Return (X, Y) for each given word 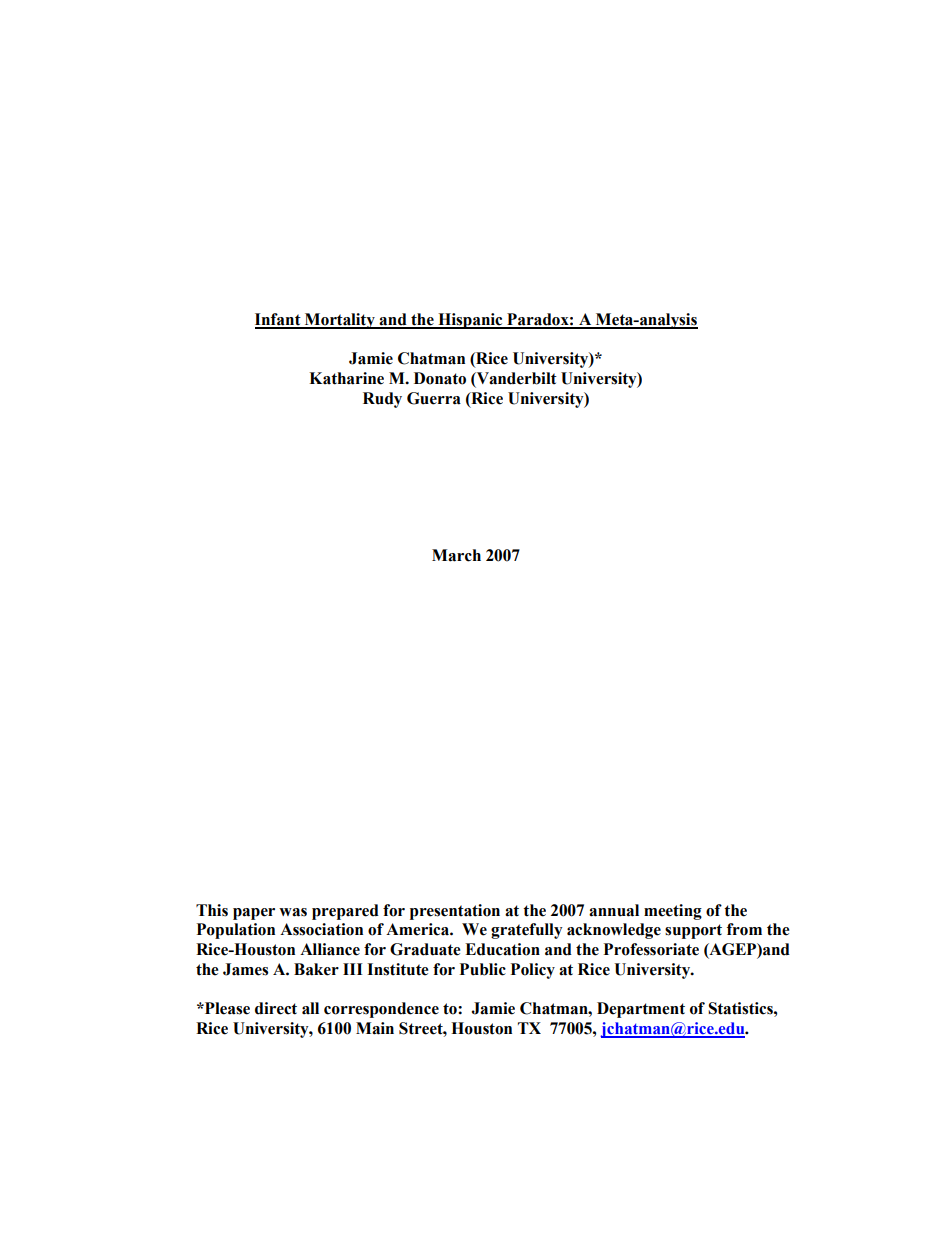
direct (276, 1008)
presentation (455, 912)
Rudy (382, 400)
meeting (673, 912)
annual (614, 910)
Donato (440, 378)
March (456, 555)
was (293, 912)
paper (254, 914)
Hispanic (470, 321)
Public (483, 969)
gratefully (527, 931)
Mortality (340, 321)
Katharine (346, 378)
